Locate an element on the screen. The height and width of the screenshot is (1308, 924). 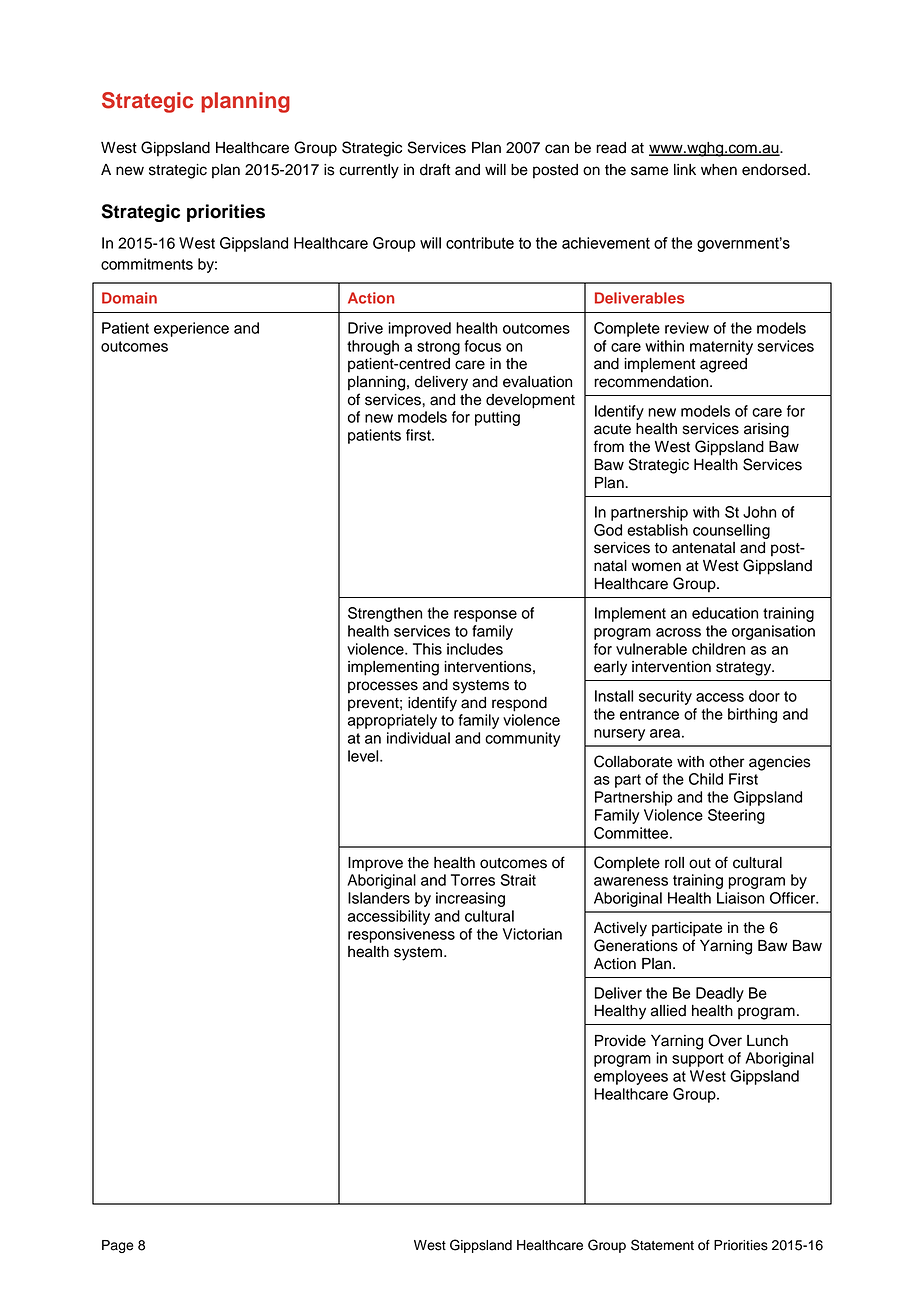
experience is located at coordinates (191, 329).
